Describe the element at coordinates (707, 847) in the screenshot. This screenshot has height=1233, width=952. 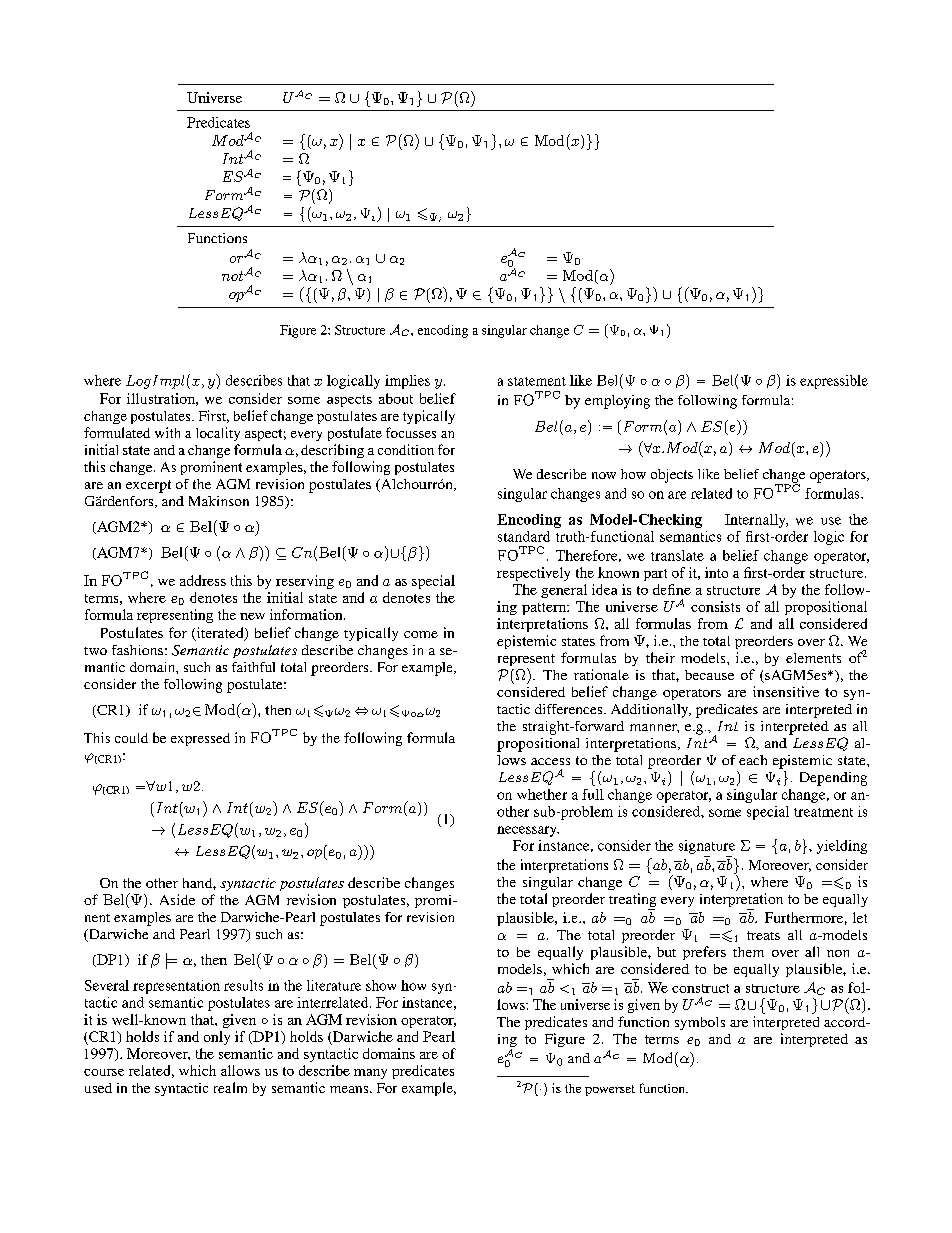
I see `signature` at that location.
